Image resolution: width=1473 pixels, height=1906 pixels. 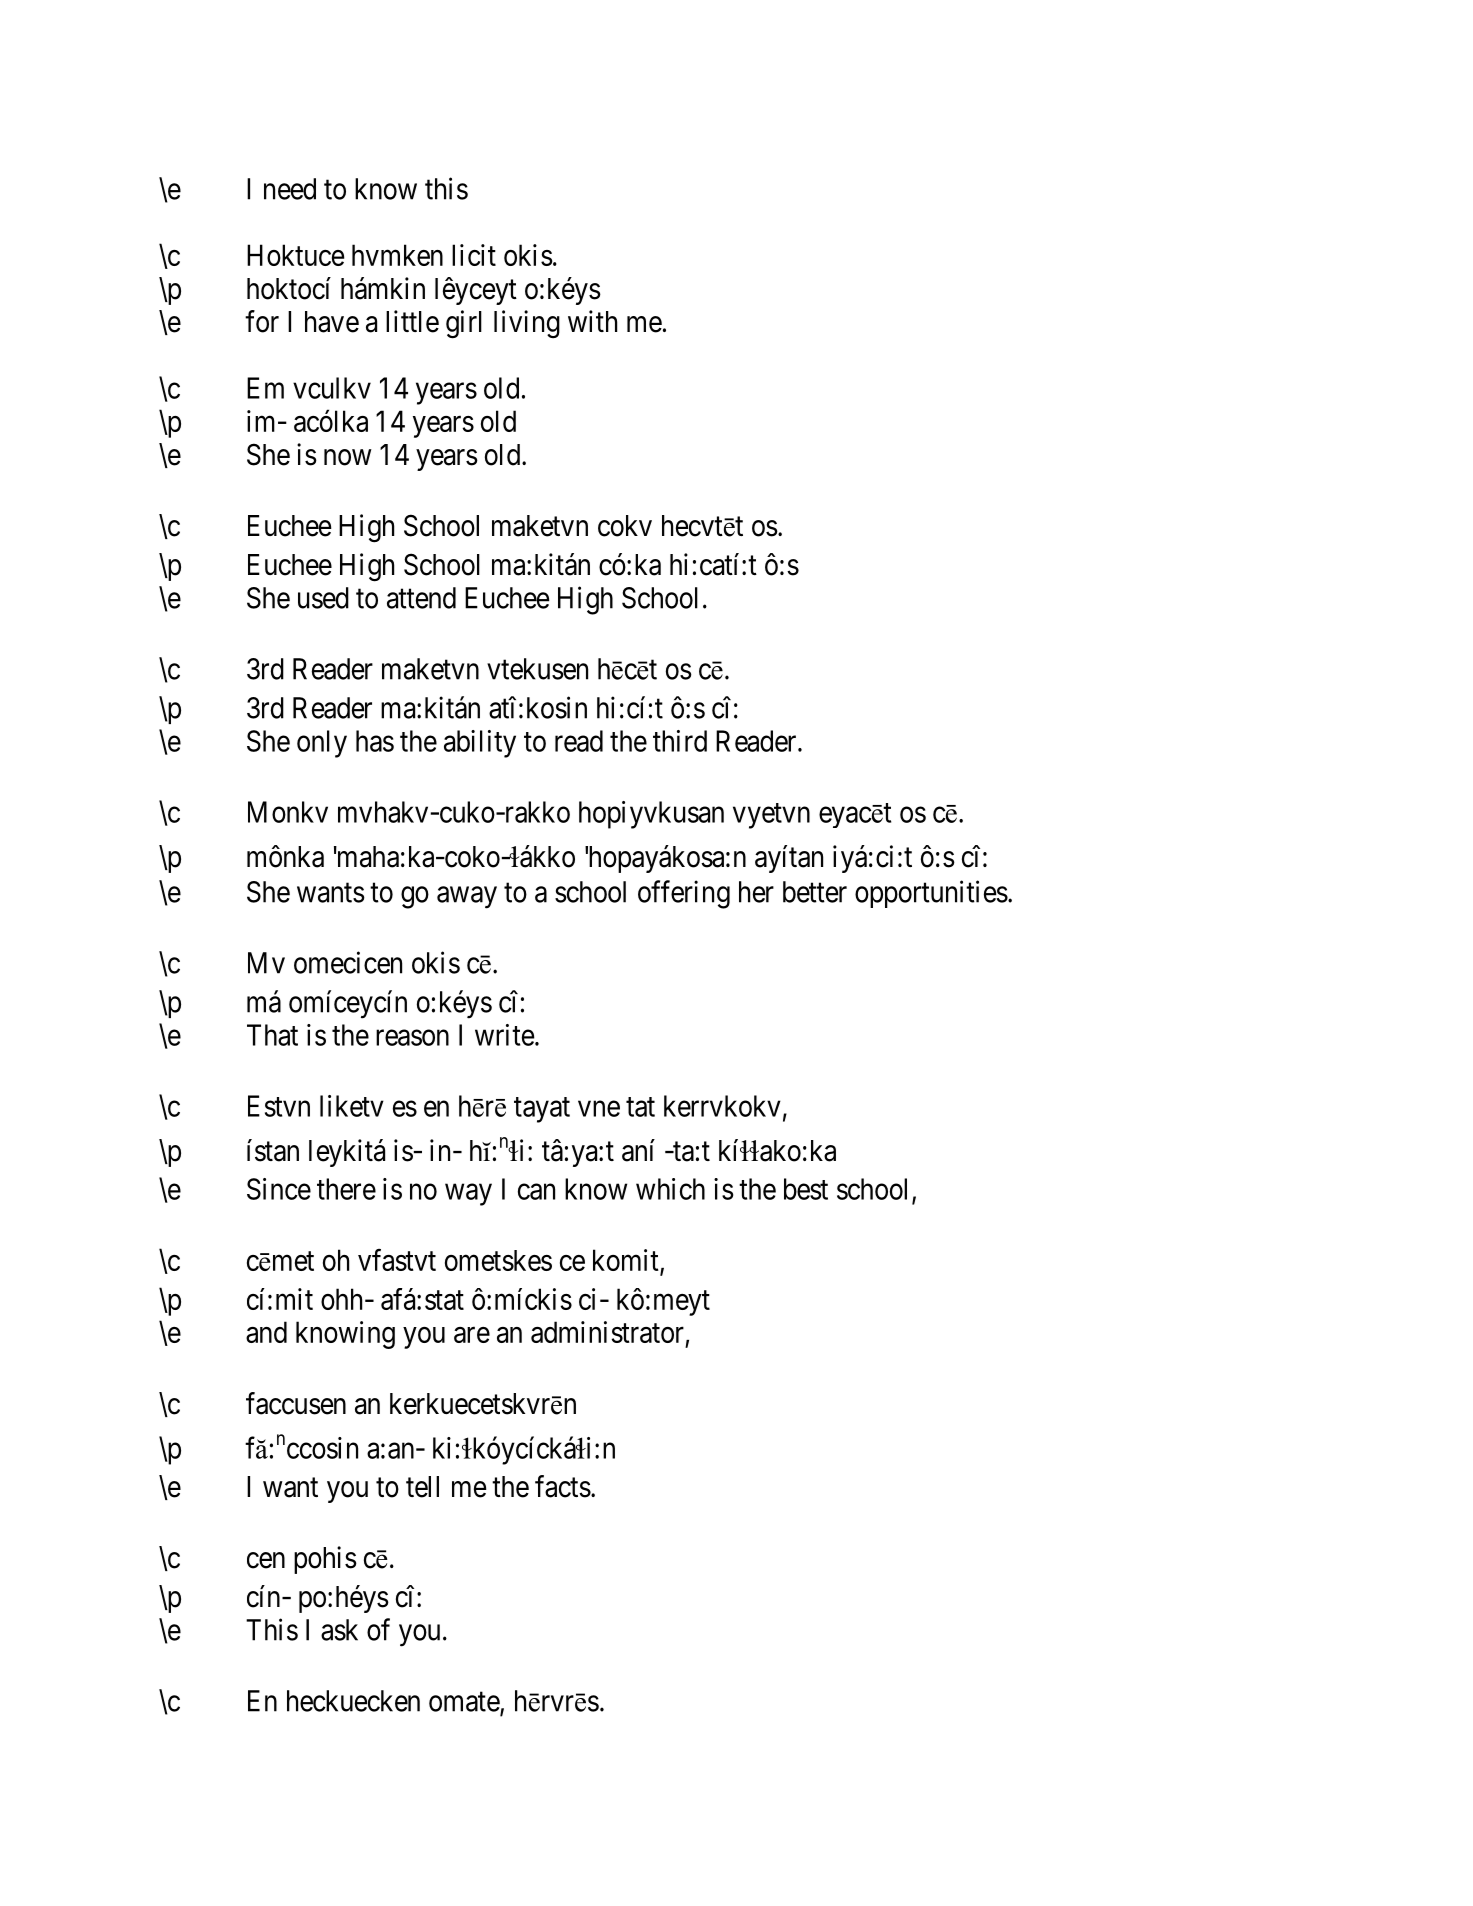 I want to click on administrator, so click(x=607, y=1332).
